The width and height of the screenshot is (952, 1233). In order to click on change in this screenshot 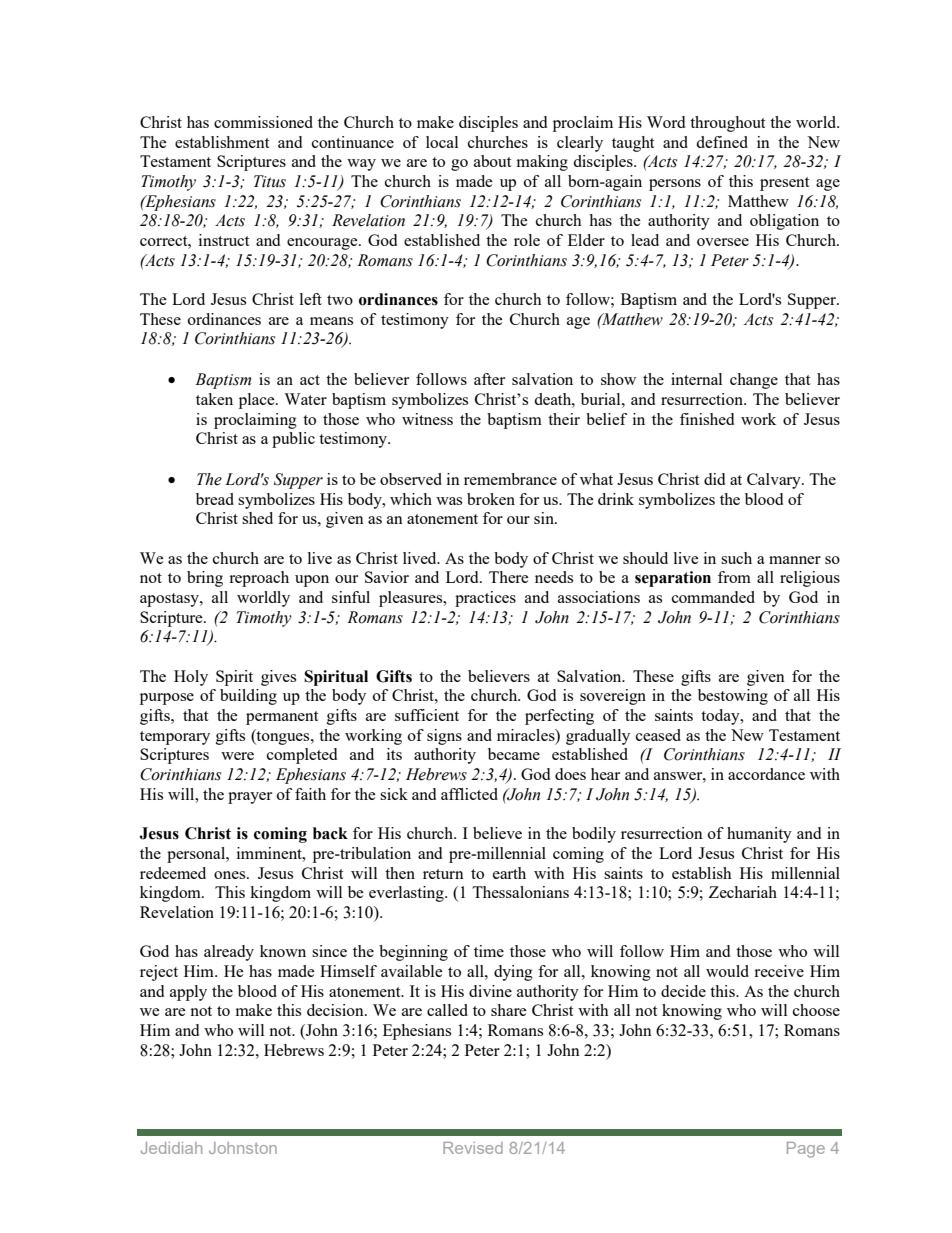, I will do `click(754, 381)`.
